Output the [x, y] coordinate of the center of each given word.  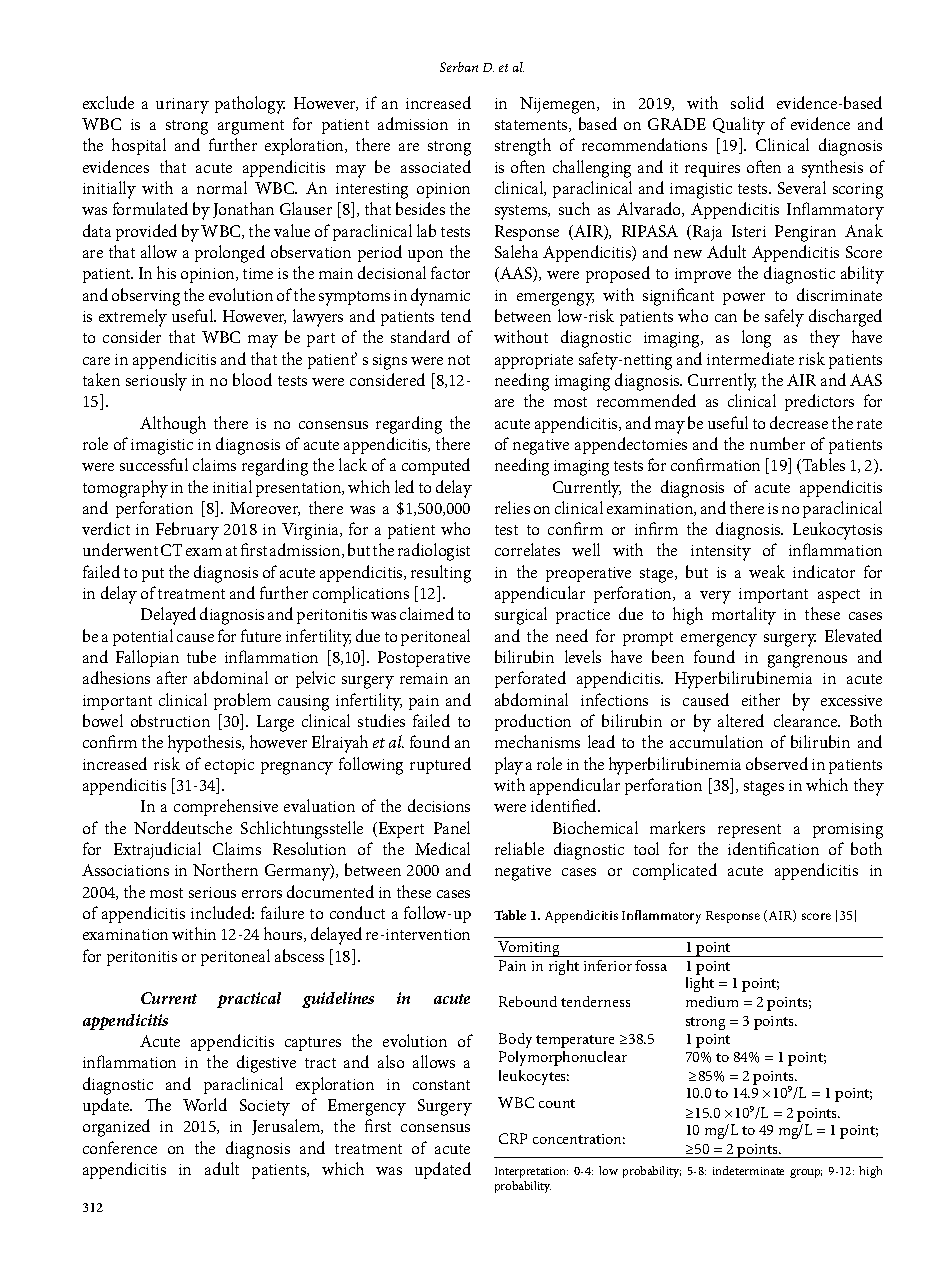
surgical [521, 616]
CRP [513, 1138]
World [205, 1104]
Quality [739, 126]
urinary [182, 106]
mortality [744, 616]
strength [523, 147]
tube [201, 656]
